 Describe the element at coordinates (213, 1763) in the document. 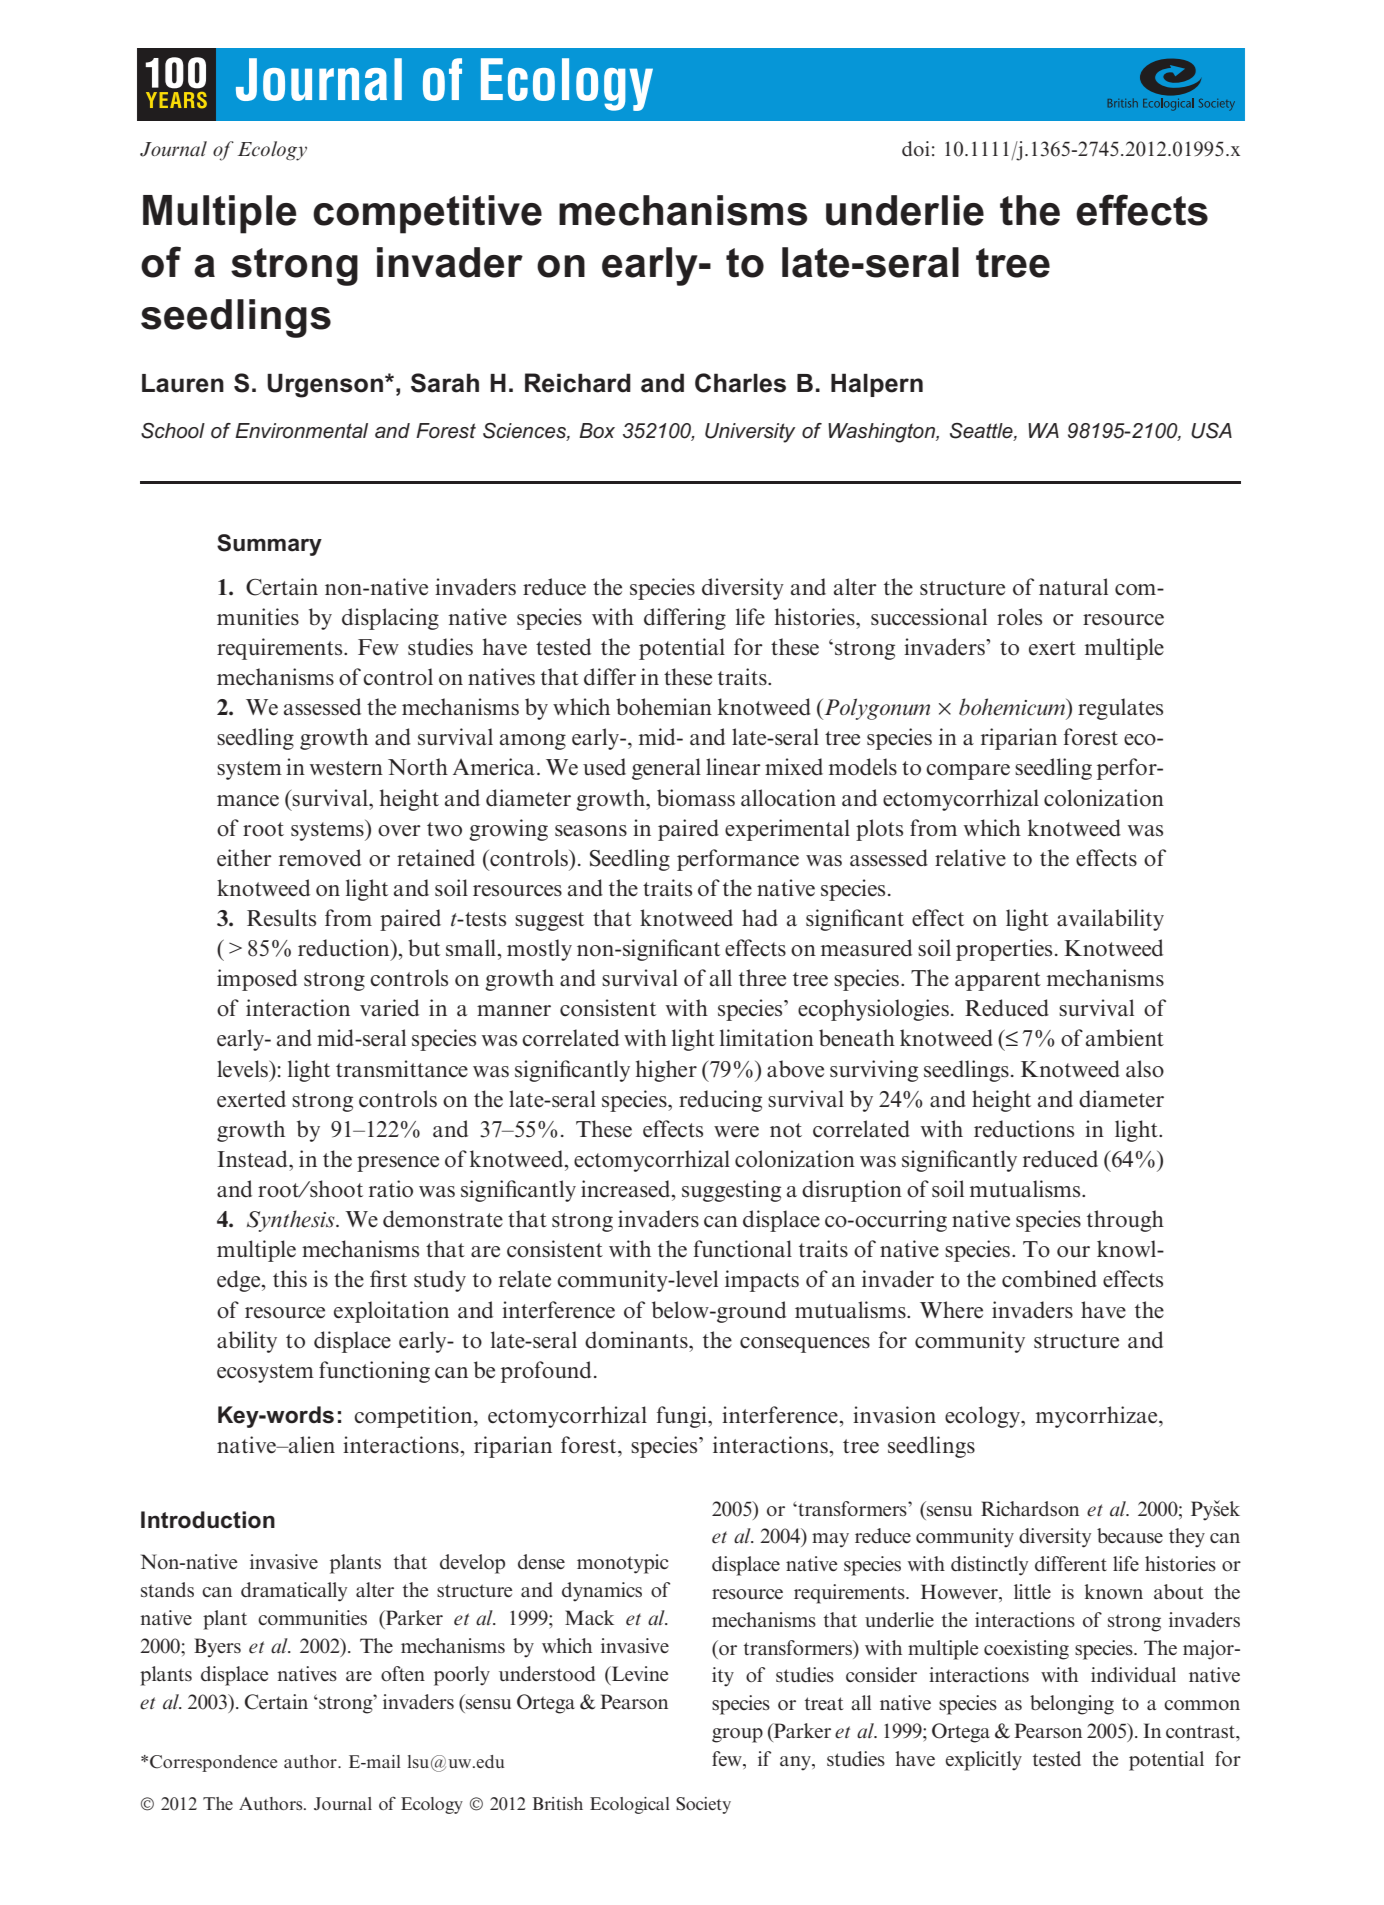

I see `Correspondence` at that location.
